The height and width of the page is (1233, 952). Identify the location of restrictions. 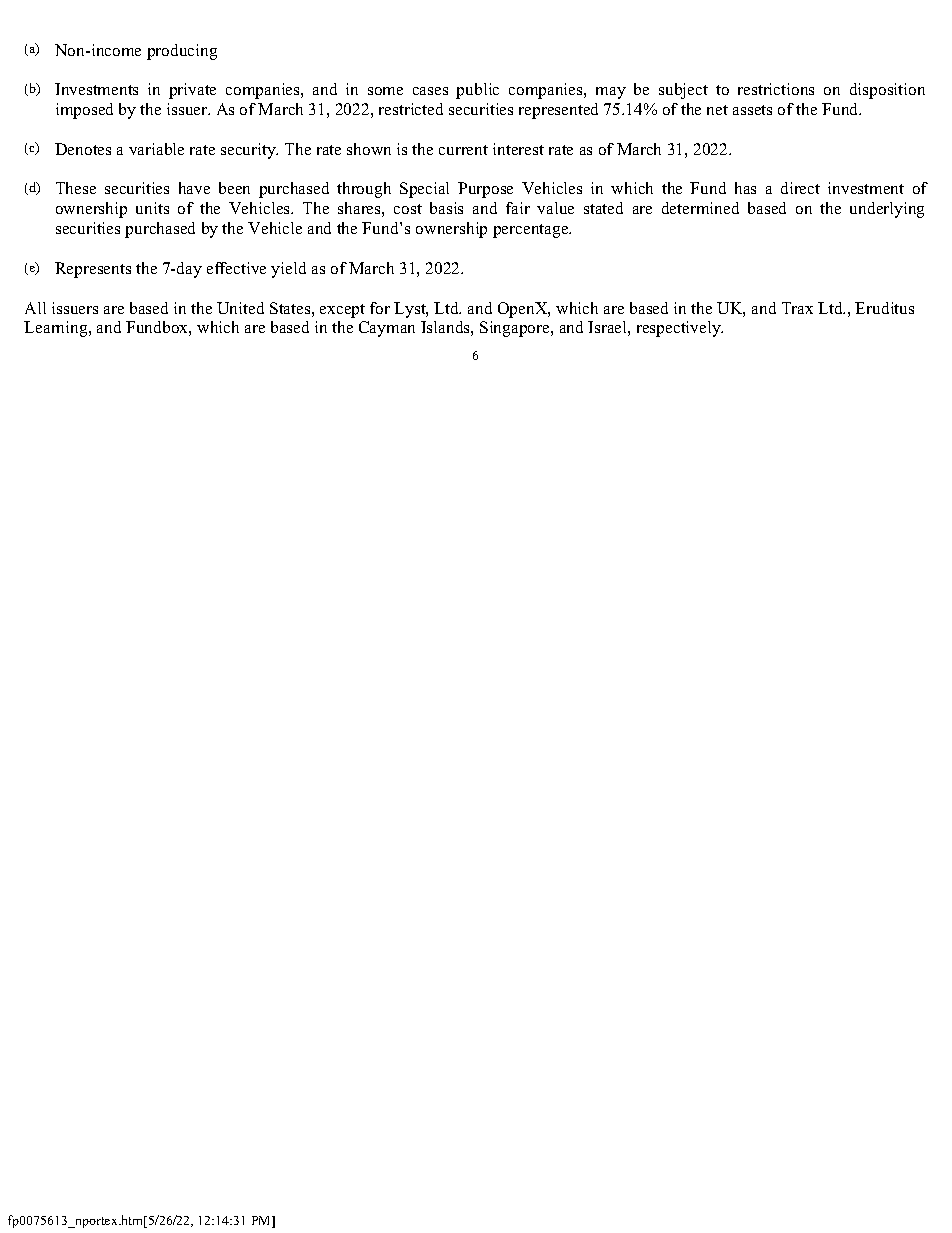
(776, 89).
